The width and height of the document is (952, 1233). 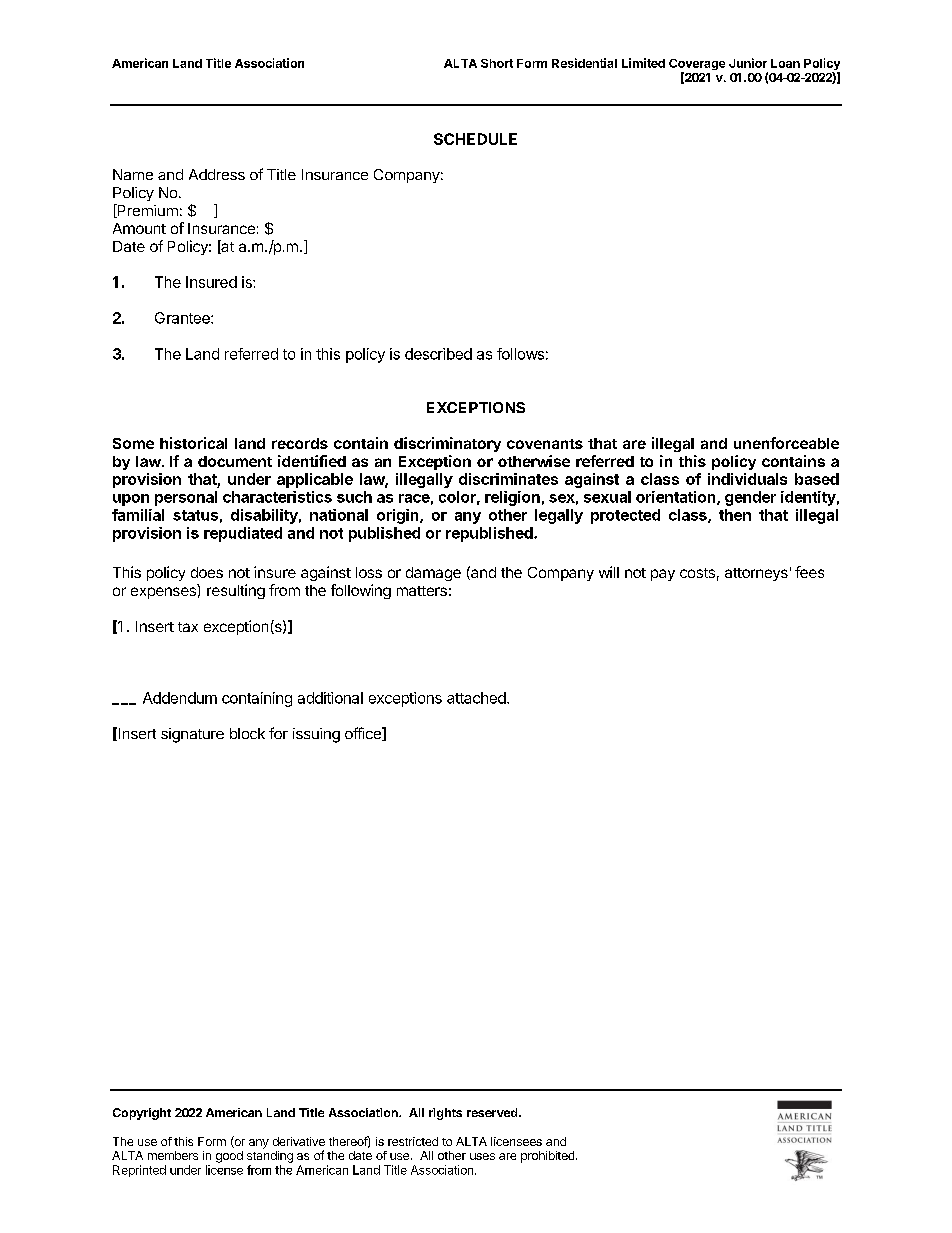 I want to click on uses, so click(x=482, y=1156).
